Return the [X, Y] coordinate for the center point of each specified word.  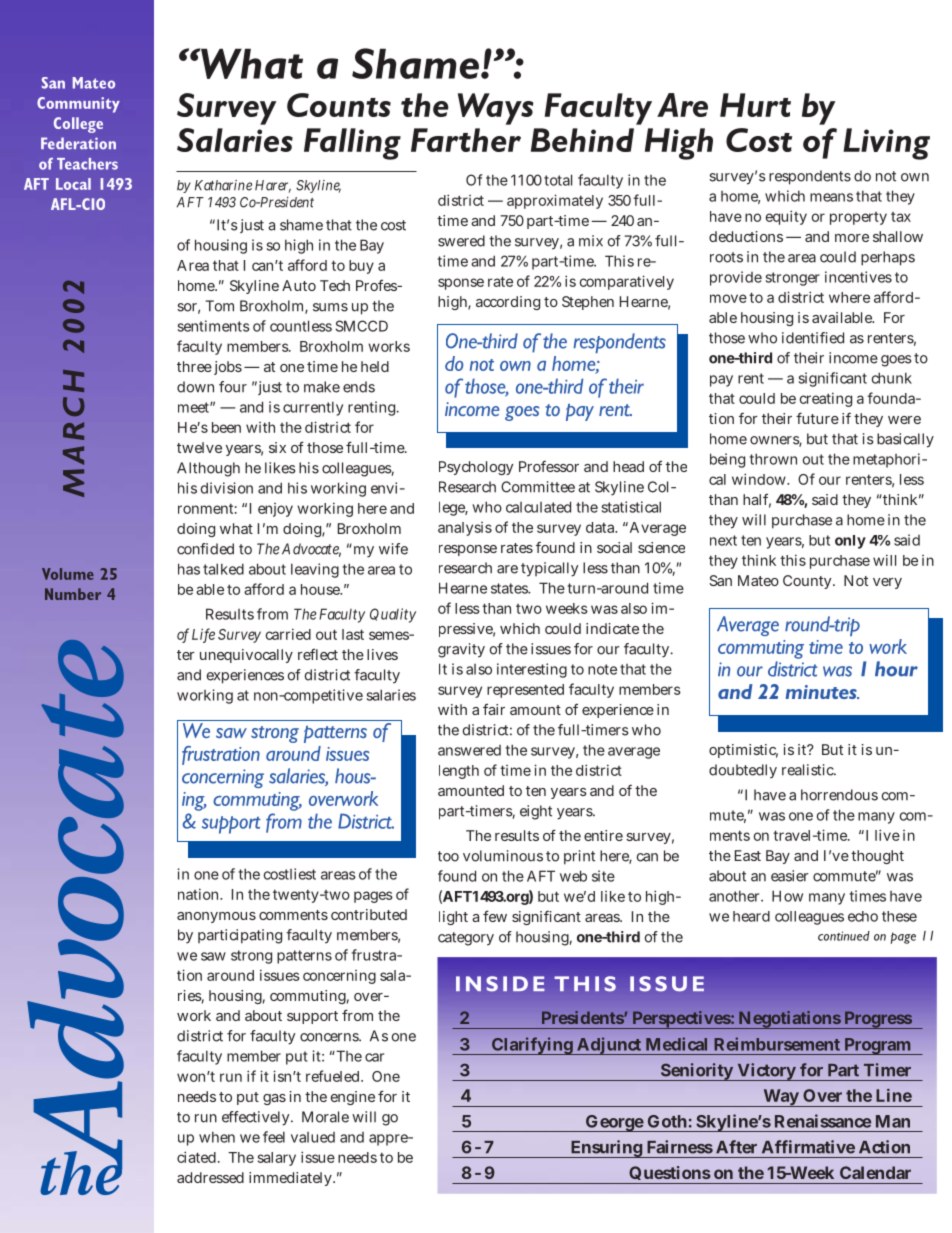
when [217, 1137]
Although [208, 469]
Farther [466, 140]
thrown [773, 459]
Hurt [755, 105]
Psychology [476, 468]
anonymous [216, 917]
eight [536, 812]
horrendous [839, 795]
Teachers [87, 164]
